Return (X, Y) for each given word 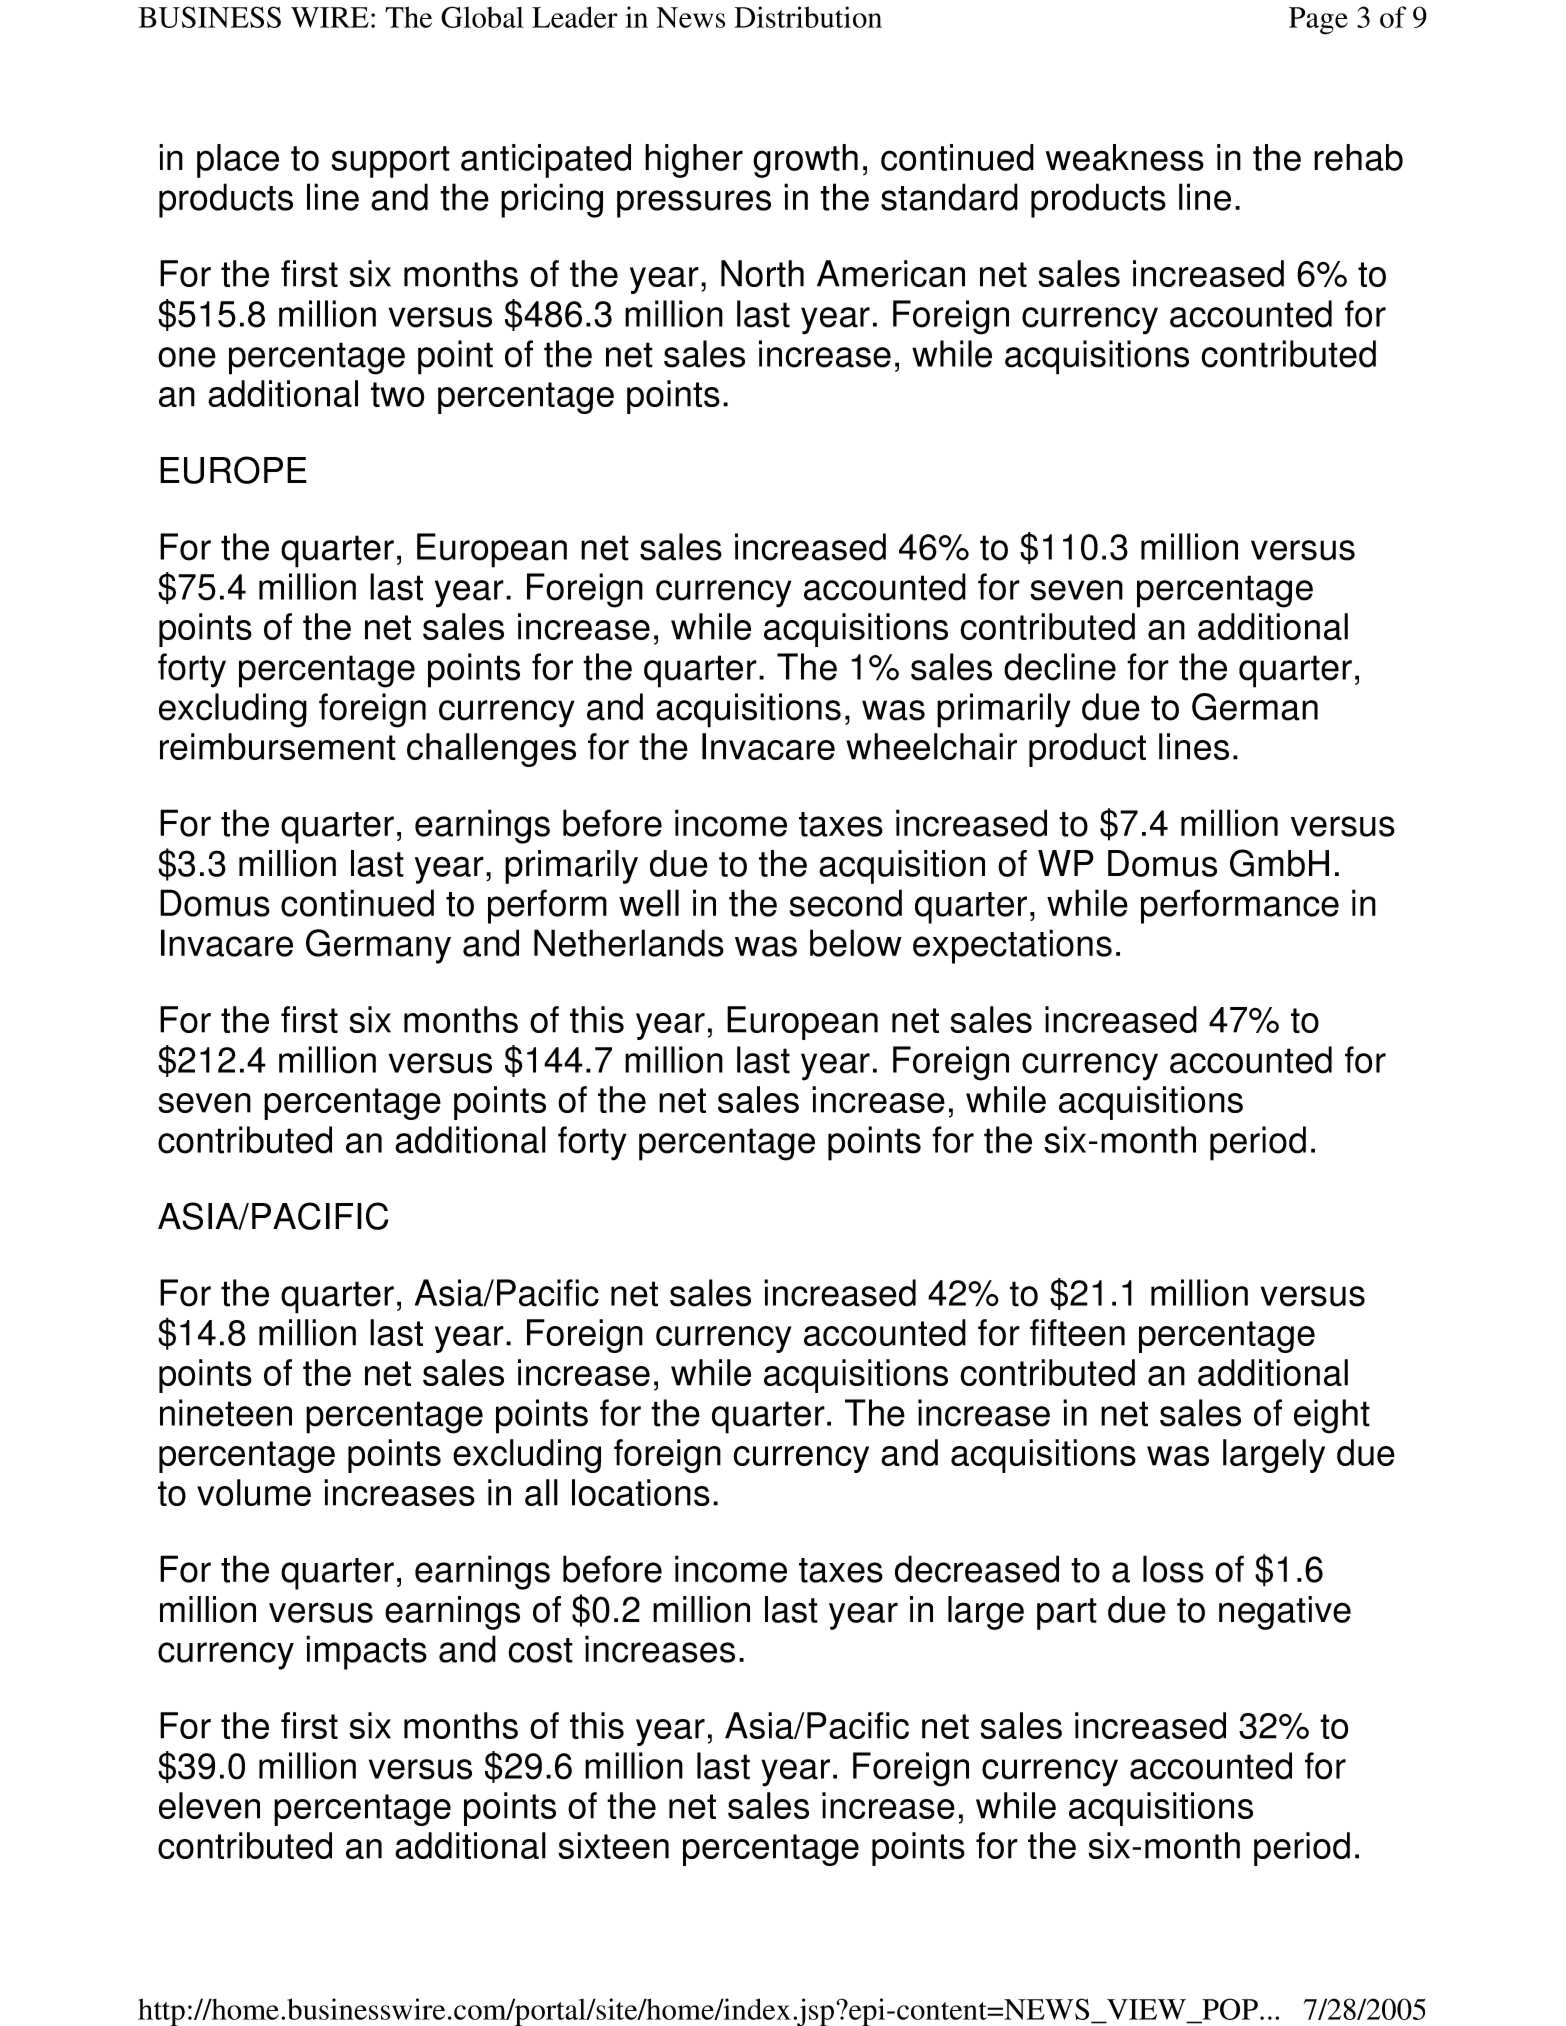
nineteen (226, 1413)
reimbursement (278, 746)
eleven (209, 1805)
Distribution (808, 17)
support (390, 162)
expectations (1012, 946)
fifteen (1077, 1332)
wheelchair (931, 746)
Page (1318, 21)
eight (1332, 1416)
